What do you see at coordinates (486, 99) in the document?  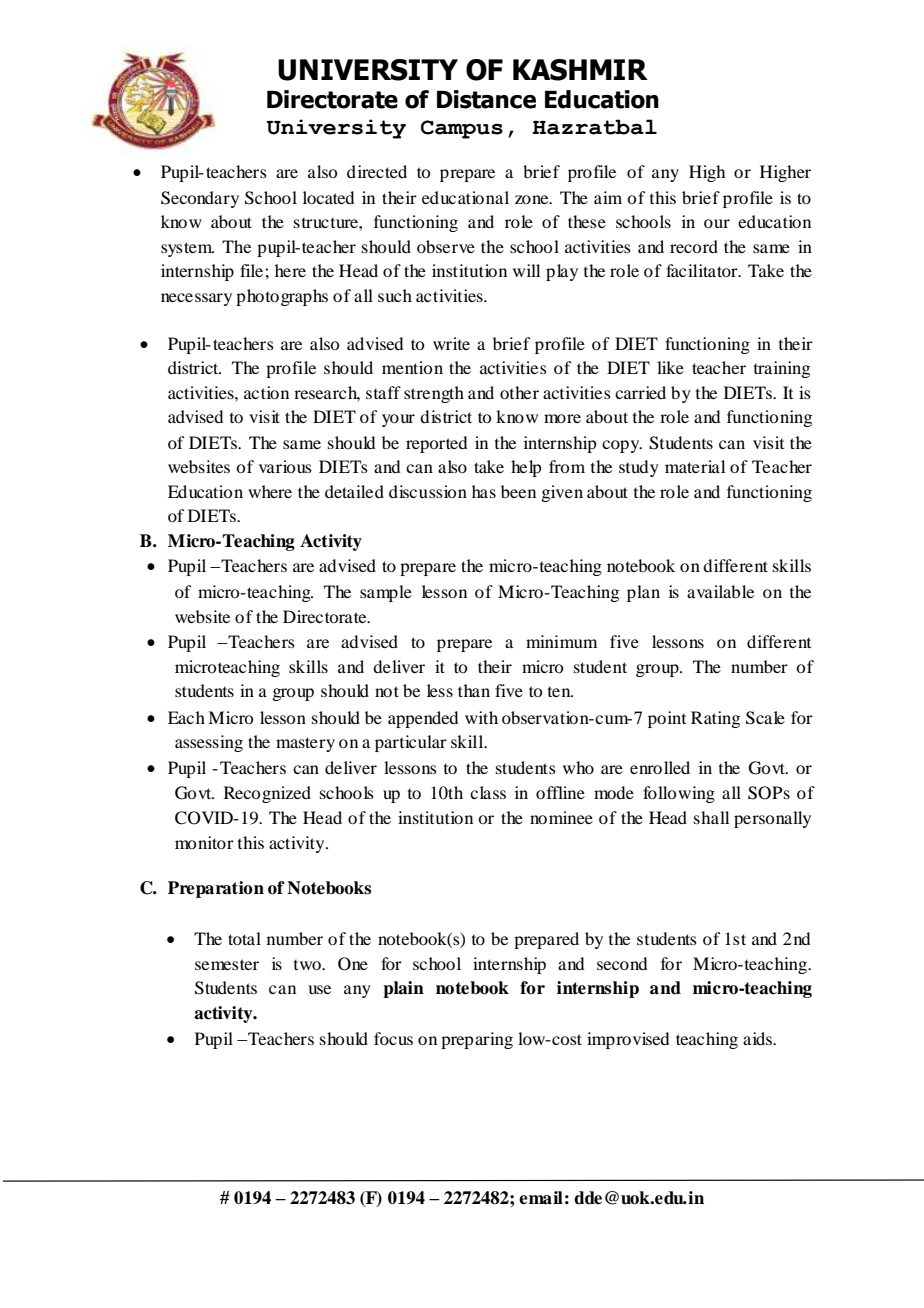 I see `Distance` at bounding box center [486, 99].
